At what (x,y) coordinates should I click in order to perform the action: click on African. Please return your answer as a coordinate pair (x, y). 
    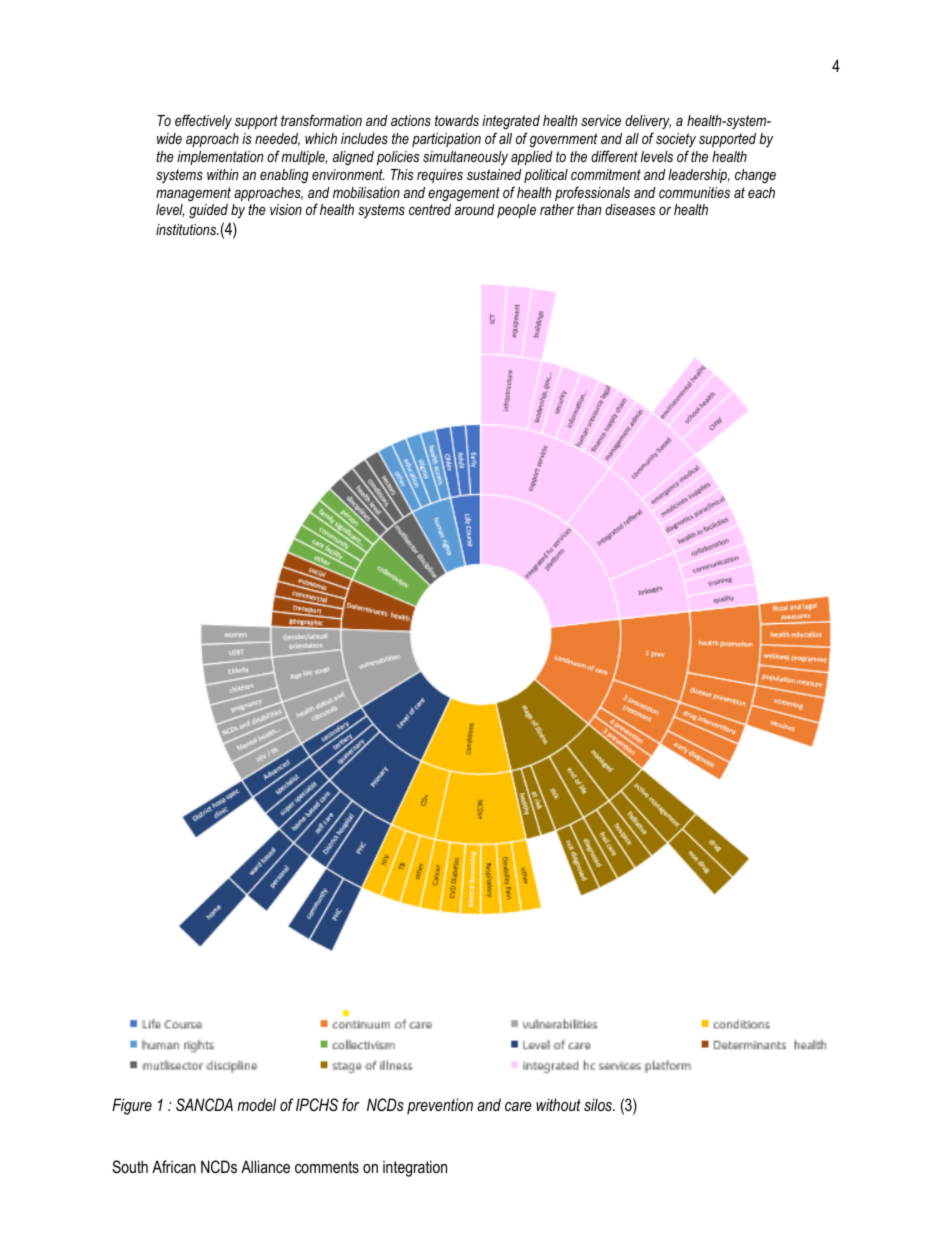
    Looking at the image, I should click on (174, 1166).
